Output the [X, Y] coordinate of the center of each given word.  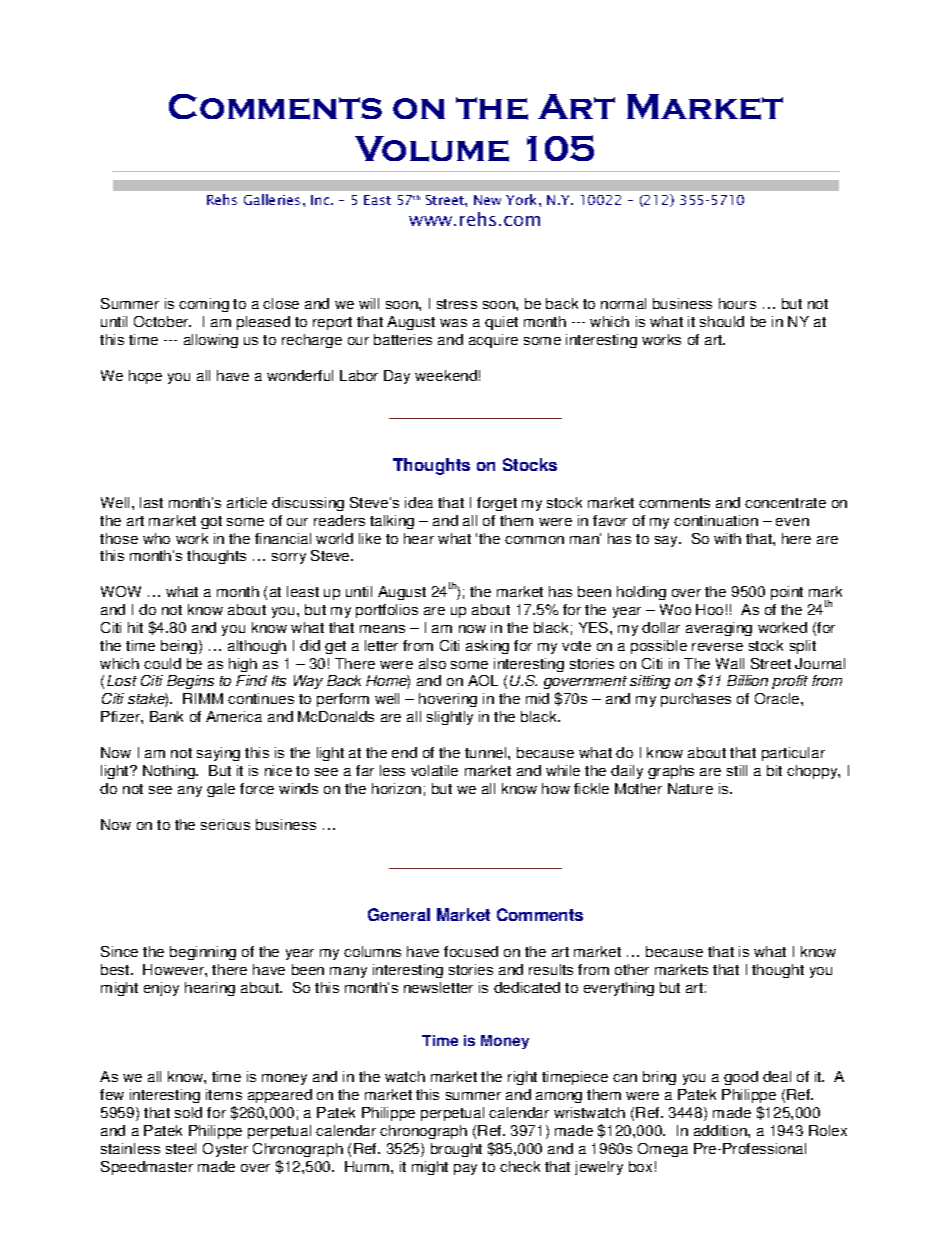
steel [181, 1148]
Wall [730, 663]
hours [737, 303]
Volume [432, 149]
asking [487, 647]
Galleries [272, 199]
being [180, 647]
